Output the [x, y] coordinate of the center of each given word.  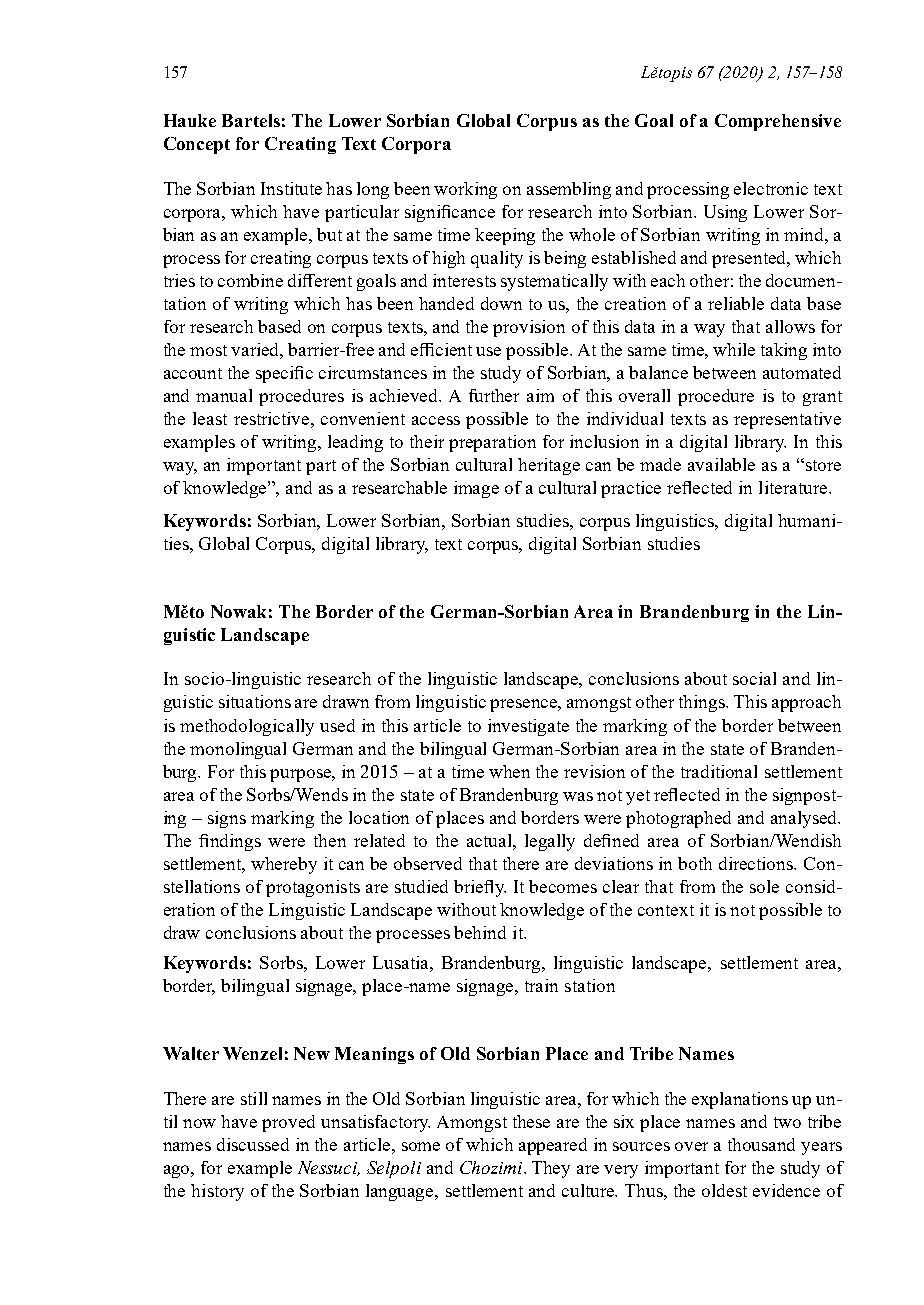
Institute [291, 188]
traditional [719, 771]
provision [529, 328]
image [476, 489]
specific [284, 374]
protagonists [313, 888]
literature [793, 487]
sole [764, 886]
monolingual [238, 750]
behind [480, 932]
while [734, 349]
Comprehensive [778, 122]
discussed [253, 1144]
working [465, 190]
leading [355, 443]
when [509, 771]
